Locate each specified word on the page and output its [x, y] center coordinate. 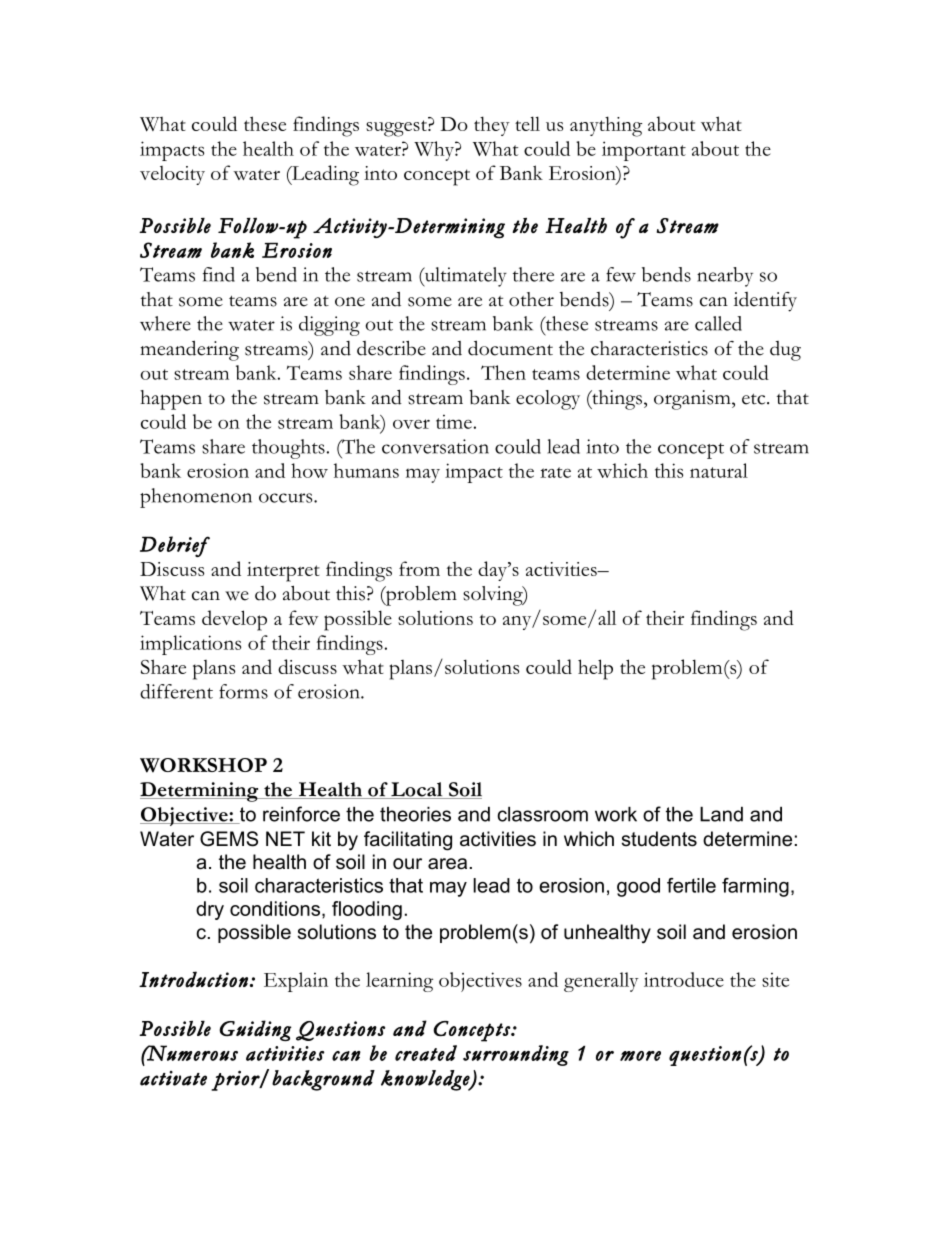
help [595, 669]
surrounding [516, 1055]
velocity [172, 175]
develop [234, 620]
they [492, 126]
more [640, 1056]
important [644, 151]
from [419, 568]
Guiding [255, 1030]
